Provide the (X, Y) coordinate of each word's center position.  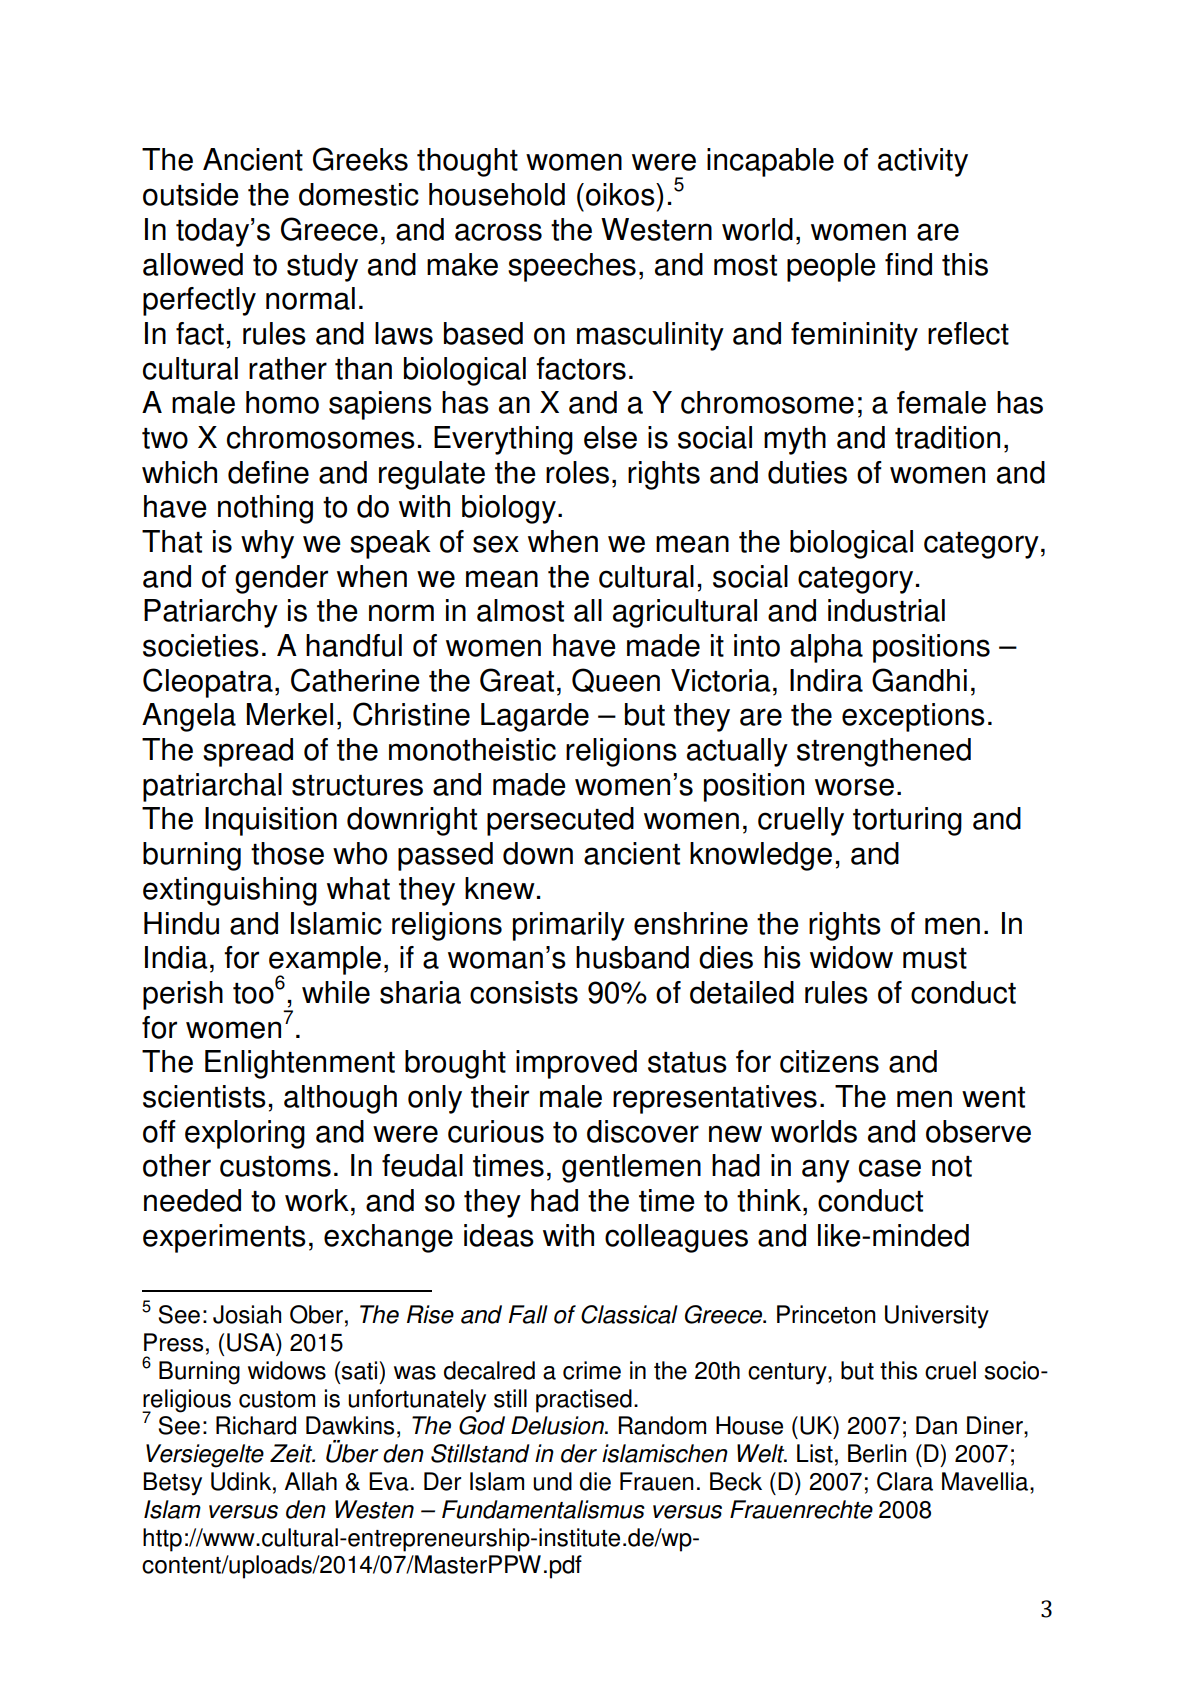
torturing (907, 821)
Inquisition (271, 821)
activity (923, 162)
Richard (256, 1425)
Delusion (558, 1425)
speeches (572, 267)
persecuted (560, 821)
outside (191, 194)
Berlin (877, 1453)
